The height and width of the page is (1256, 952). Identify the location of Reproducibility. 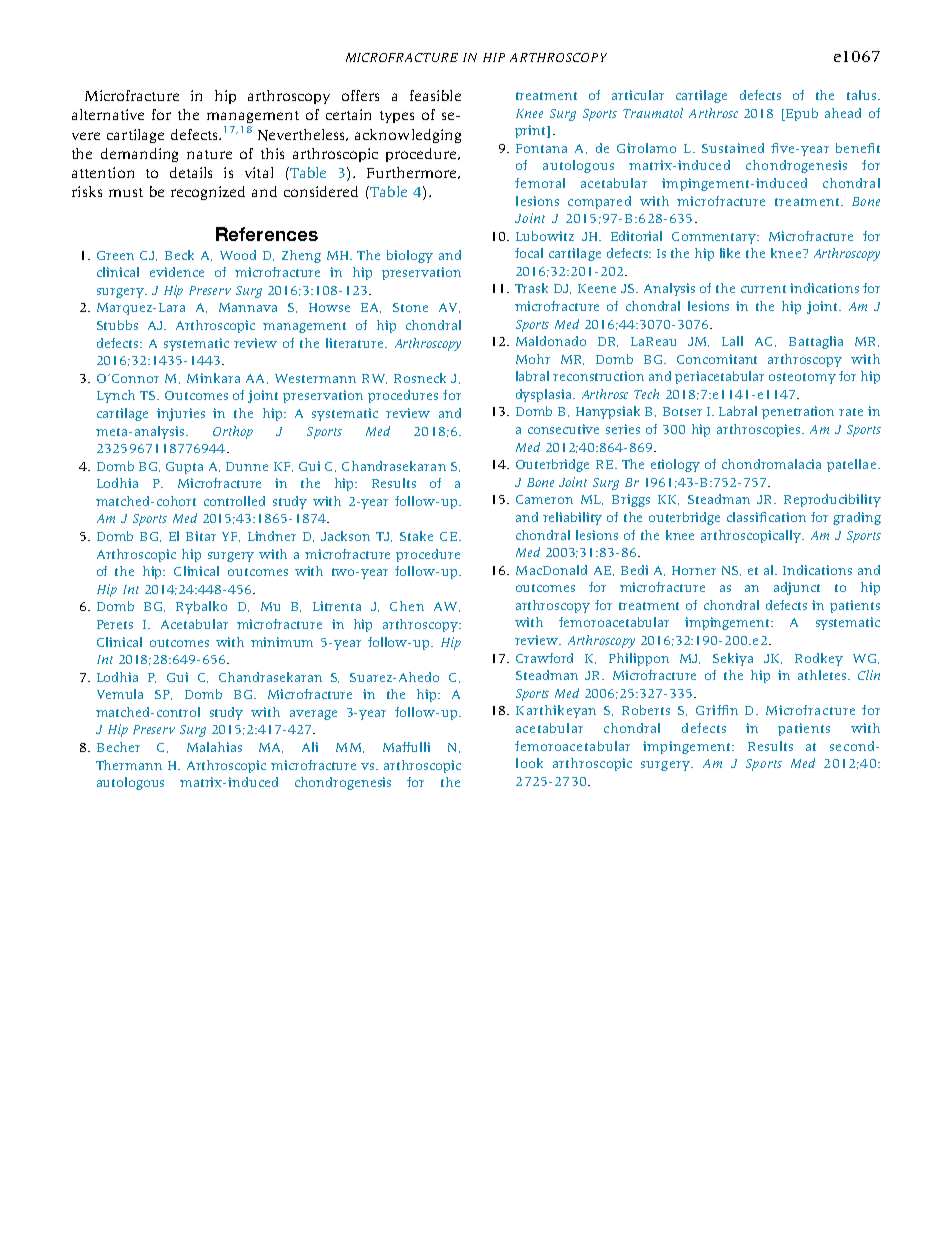
(832, 500).
